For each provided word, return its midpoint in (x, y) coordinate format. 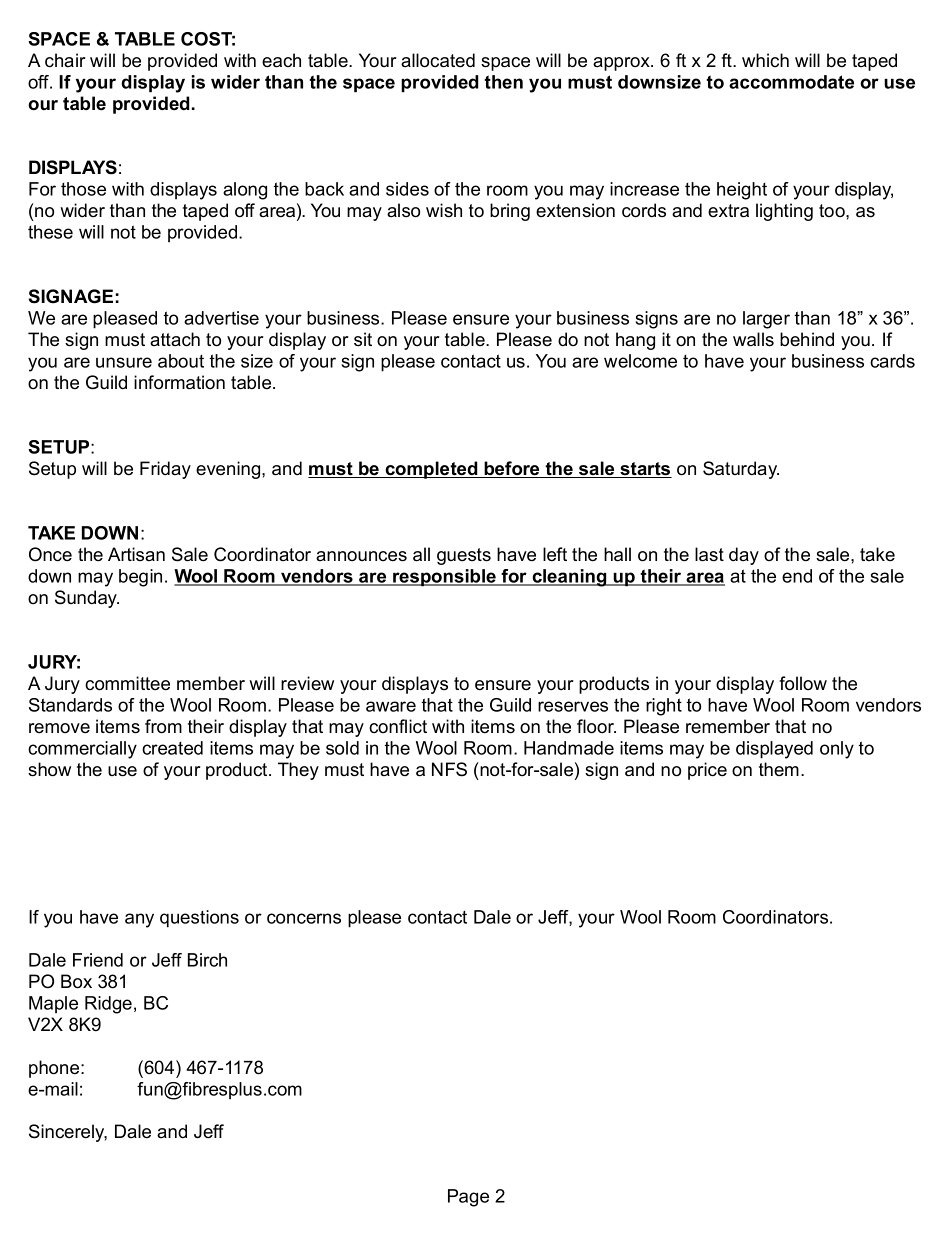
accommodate (791, 82)
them (779, 769)
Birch (207, 960)
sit (363, 339)
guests (464, 556)
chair (65, 60)
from (163, 726)
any (139, 920)
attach (175, 339)
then (503, 82)
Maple (53, 1004)
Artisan (136, 554)
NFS (449, 769)
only (837, 750)
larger (766, 320)
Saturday (741, 470)
